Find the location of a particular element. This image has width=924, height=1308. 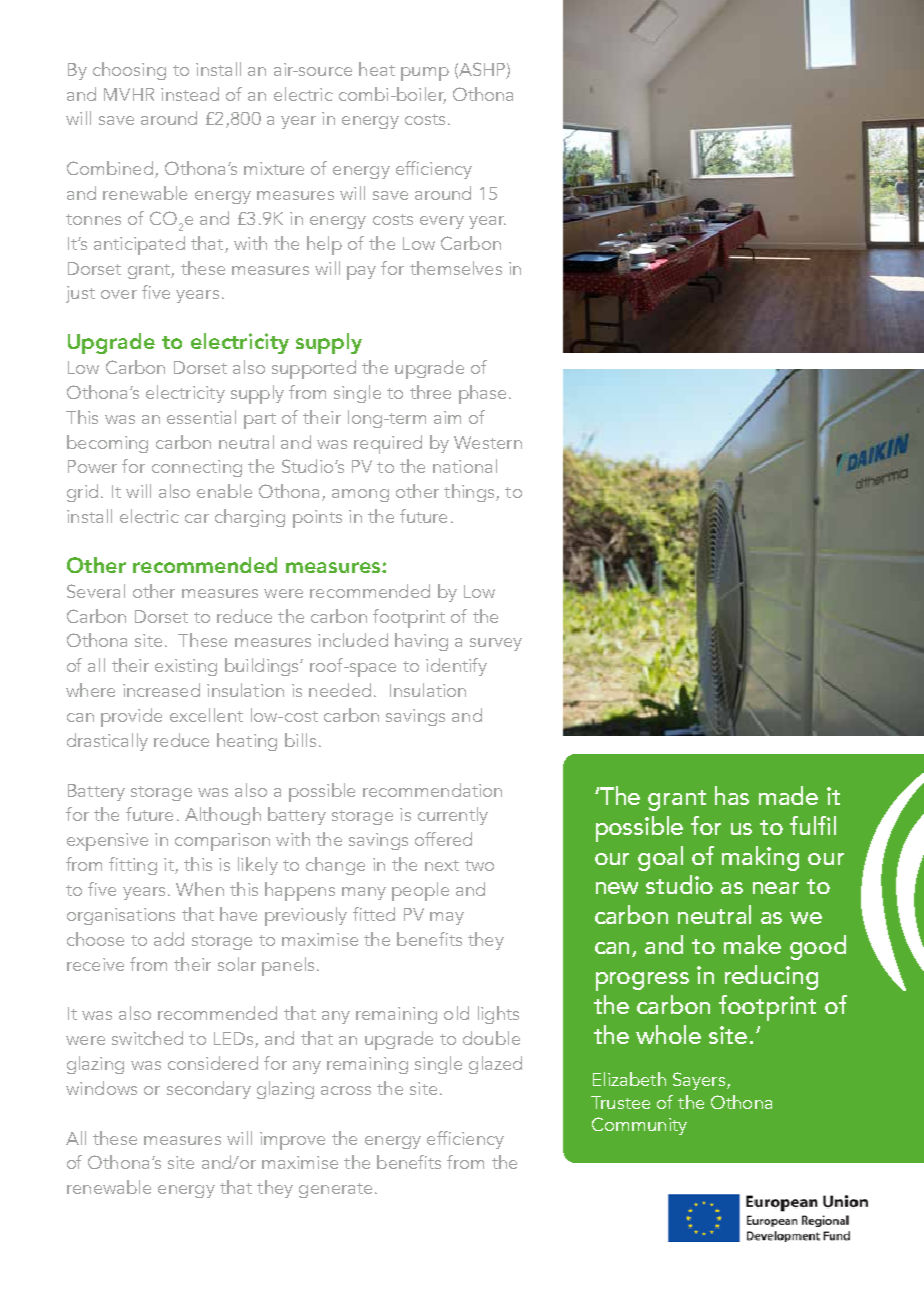

pump is located at coordinates (425, 74).
